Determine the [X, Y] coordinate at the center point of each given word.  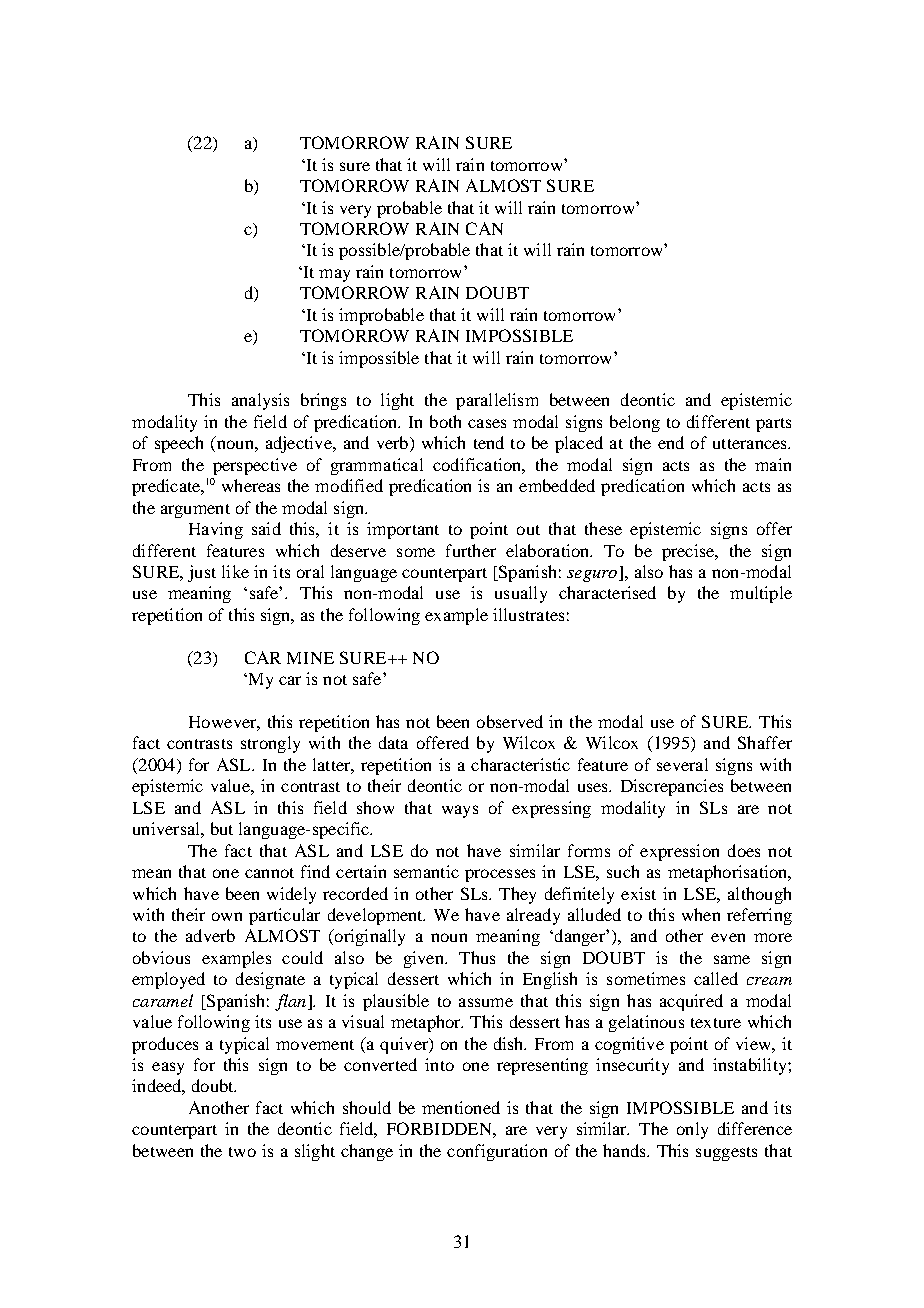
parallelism [497, 401]
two [242, 1152]
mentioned [461, 1107]
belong [635, 423]
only [692, 1130]
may [334, 275]
